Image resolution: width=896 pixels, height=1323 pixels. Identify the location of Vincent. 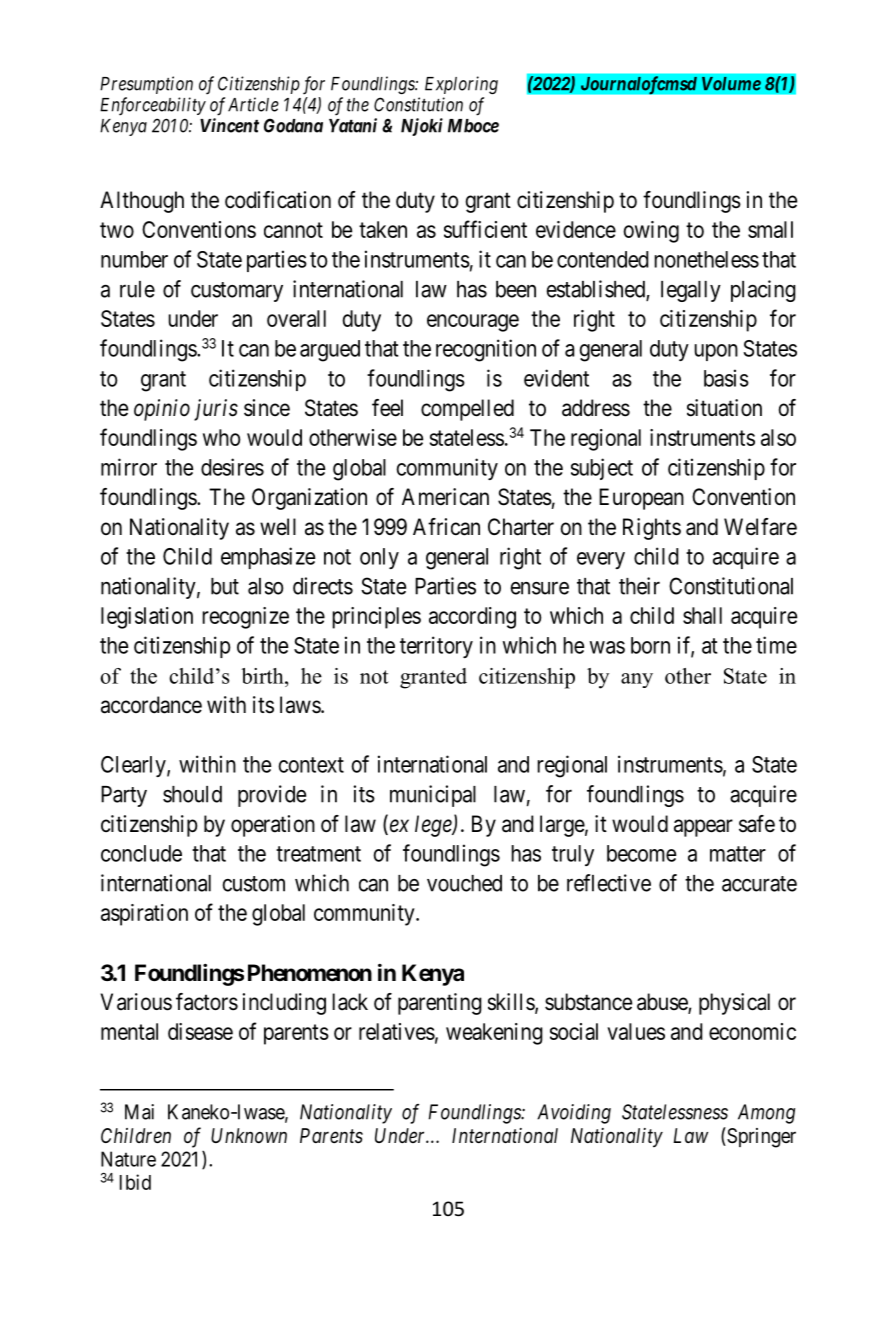
(229, 125).
